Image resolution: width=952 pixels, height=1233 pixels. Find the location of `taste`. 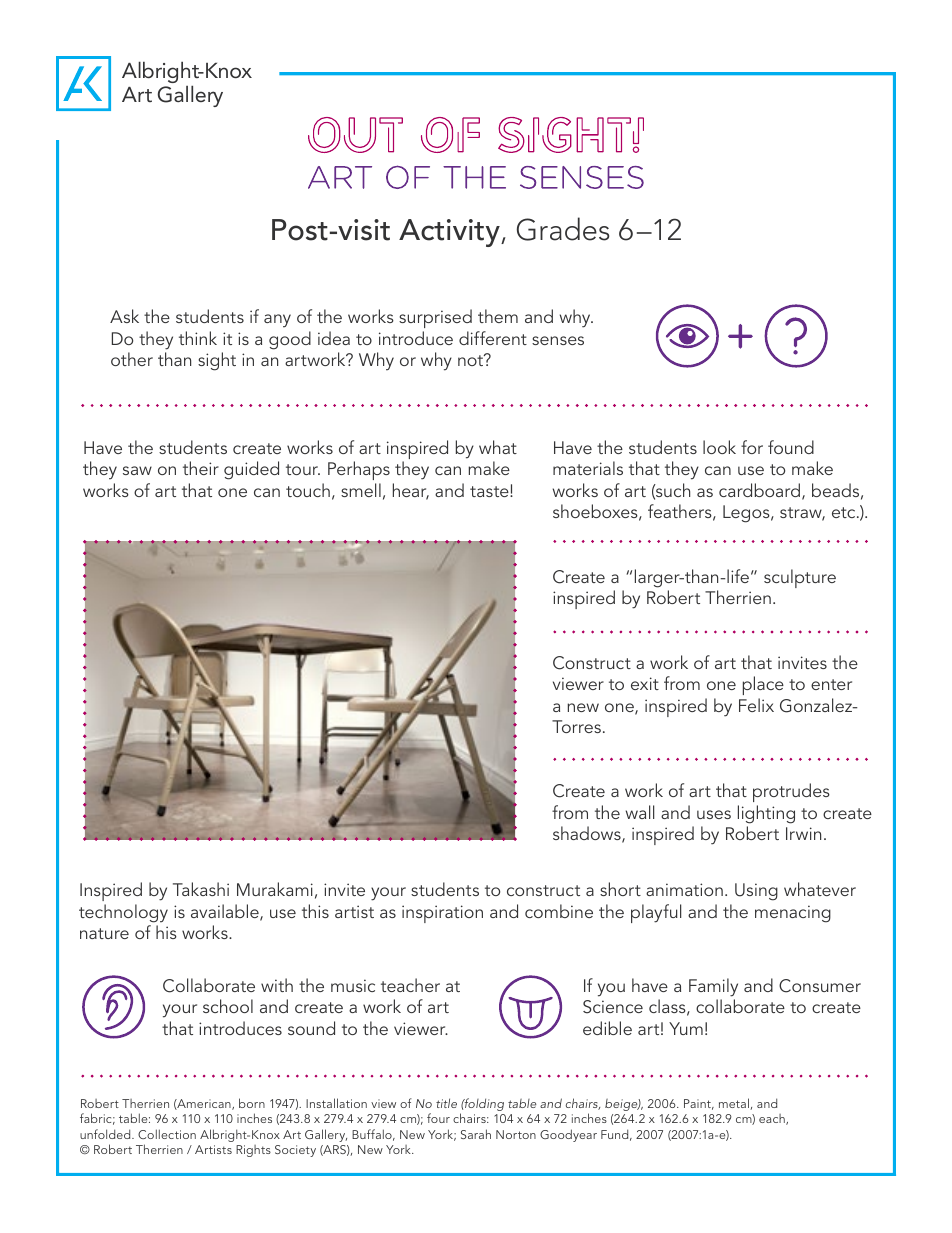

taste is located at coordinates (490, 491).
